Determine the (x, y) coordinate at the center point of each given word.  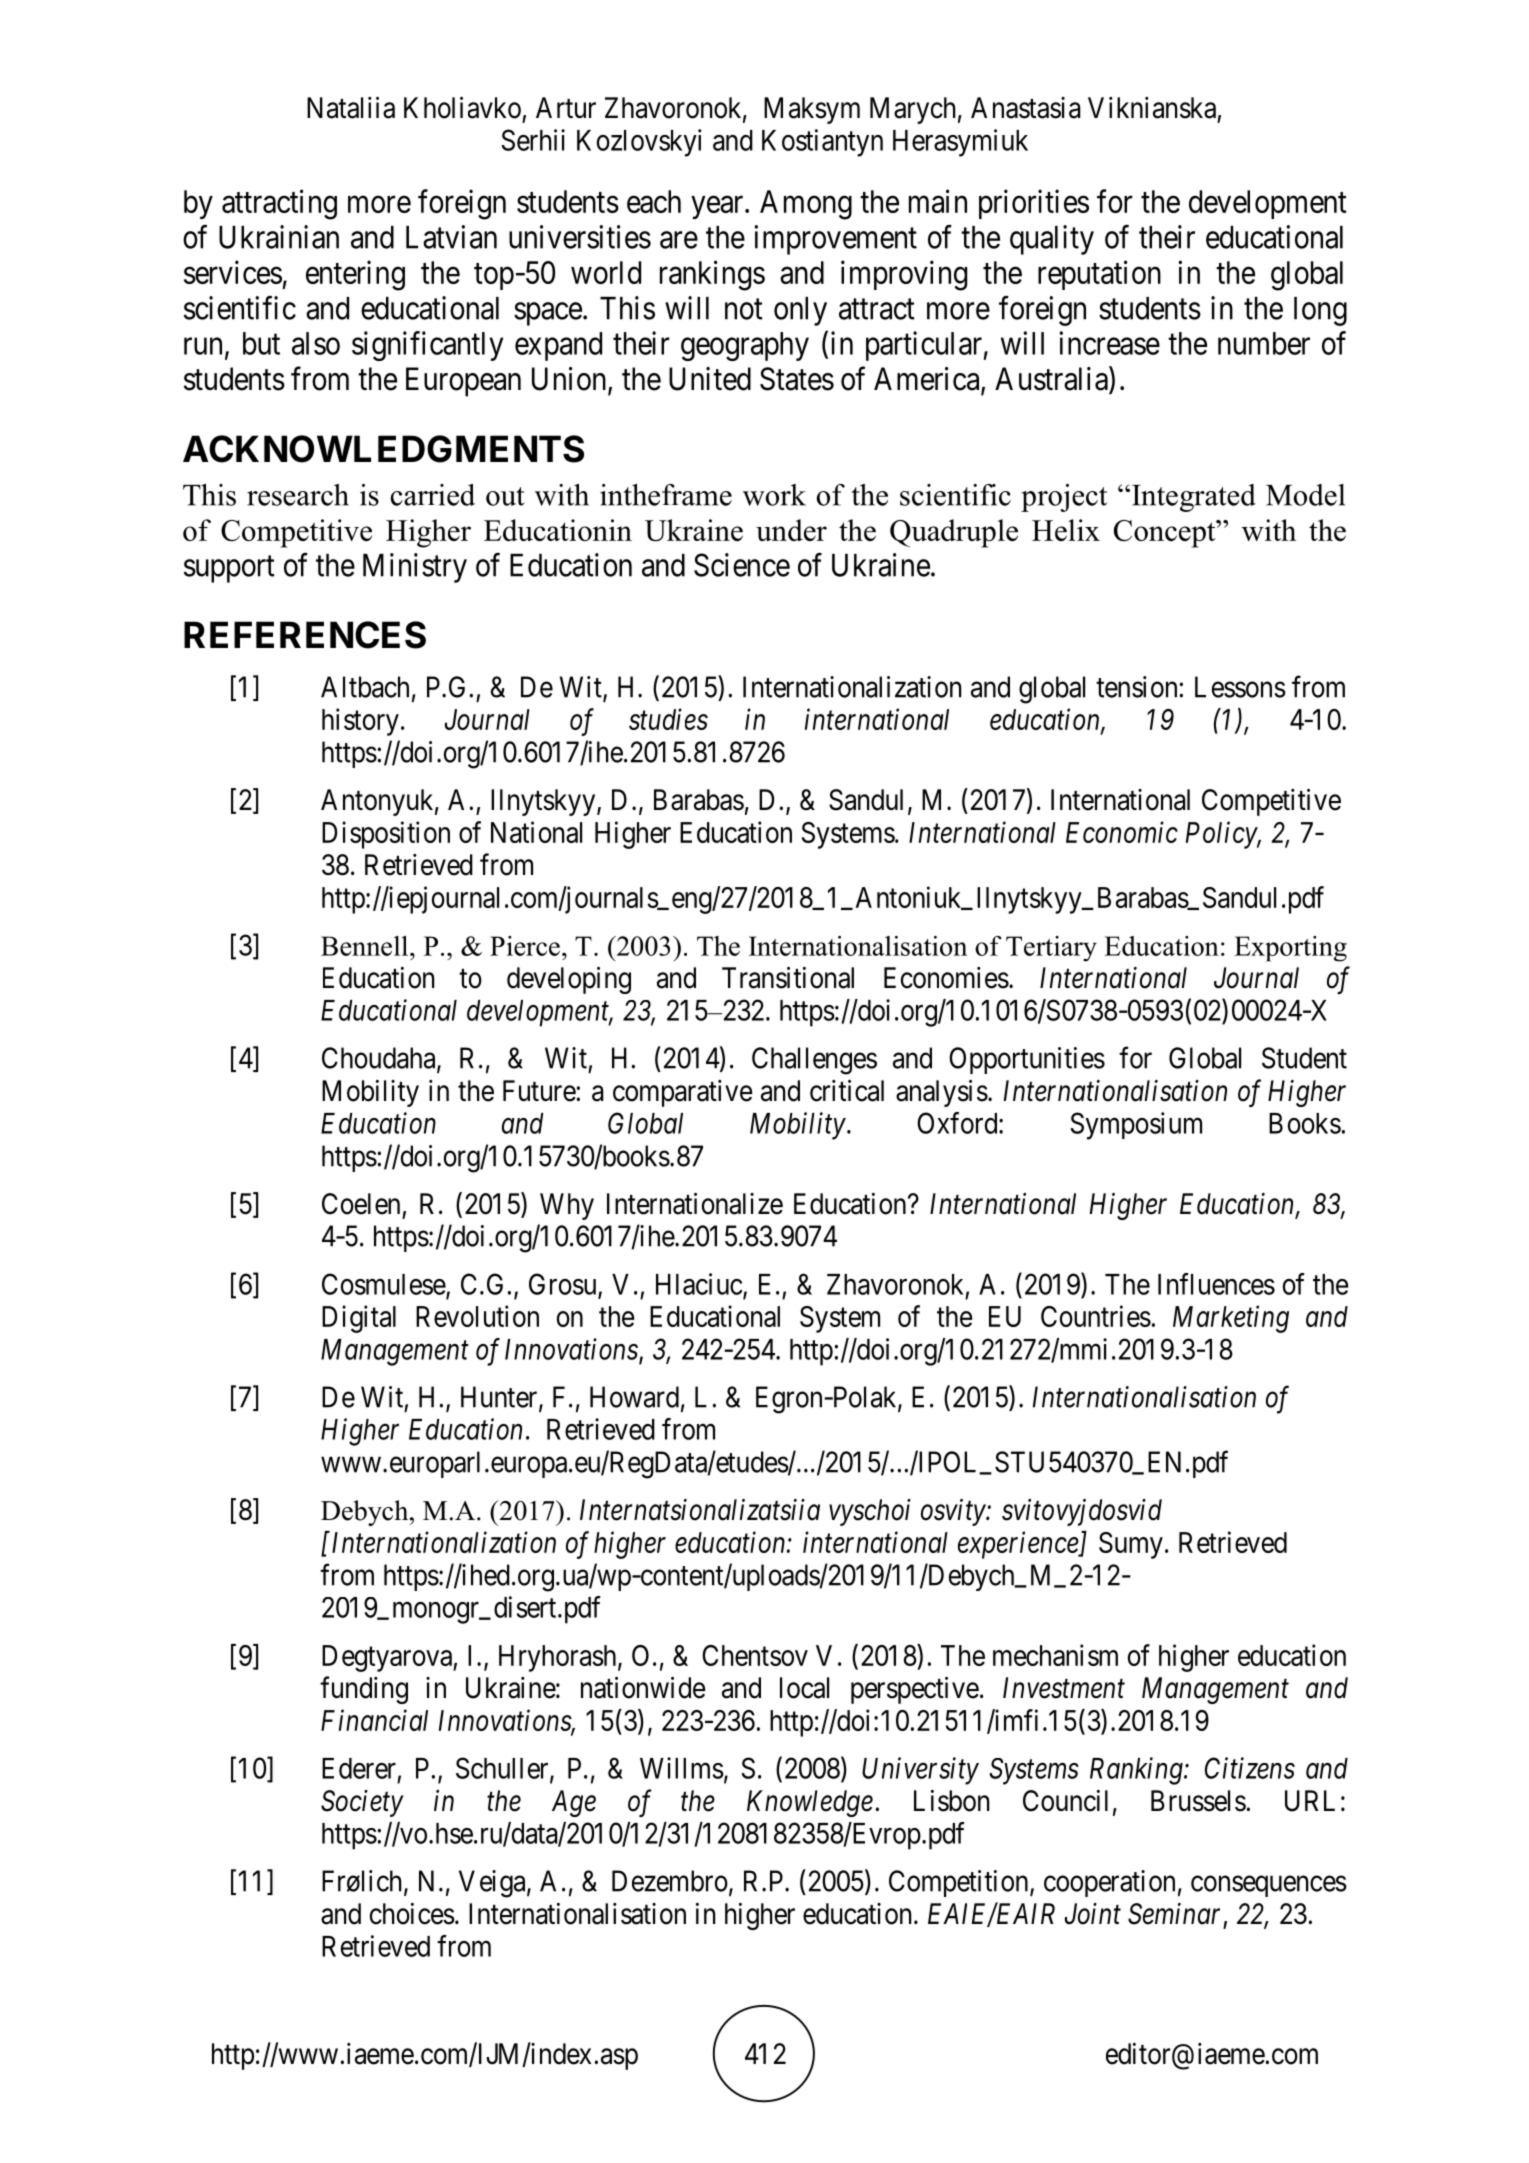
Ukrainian (279, 237)
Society (362, 1803)
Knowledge (810, 1803)
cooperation (1109, 1883)
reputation (1099, 275)
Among (806, 205)
